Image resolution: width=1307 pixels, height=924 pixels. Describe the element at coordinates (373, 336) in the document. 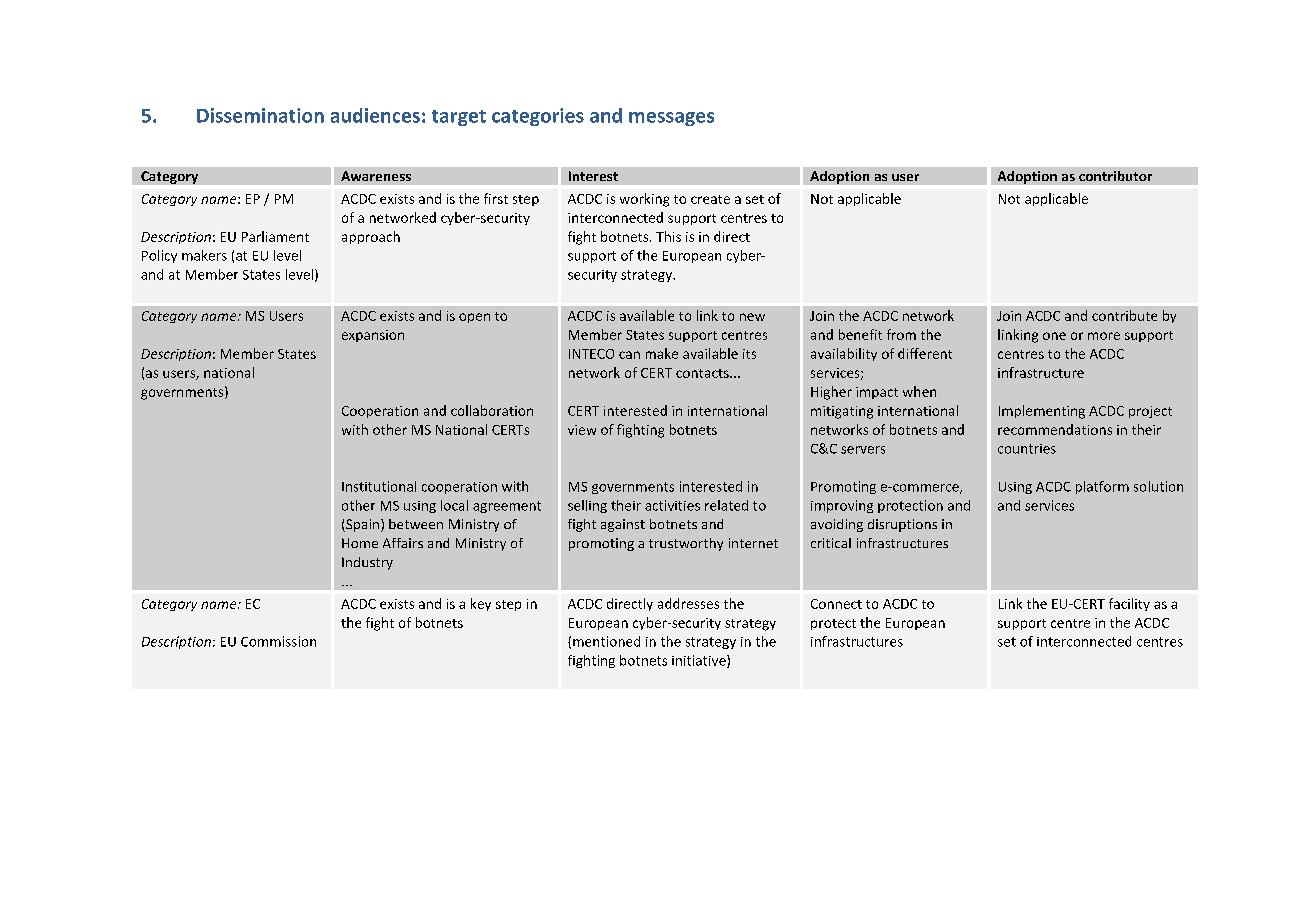

I see `expansion` at that location.
